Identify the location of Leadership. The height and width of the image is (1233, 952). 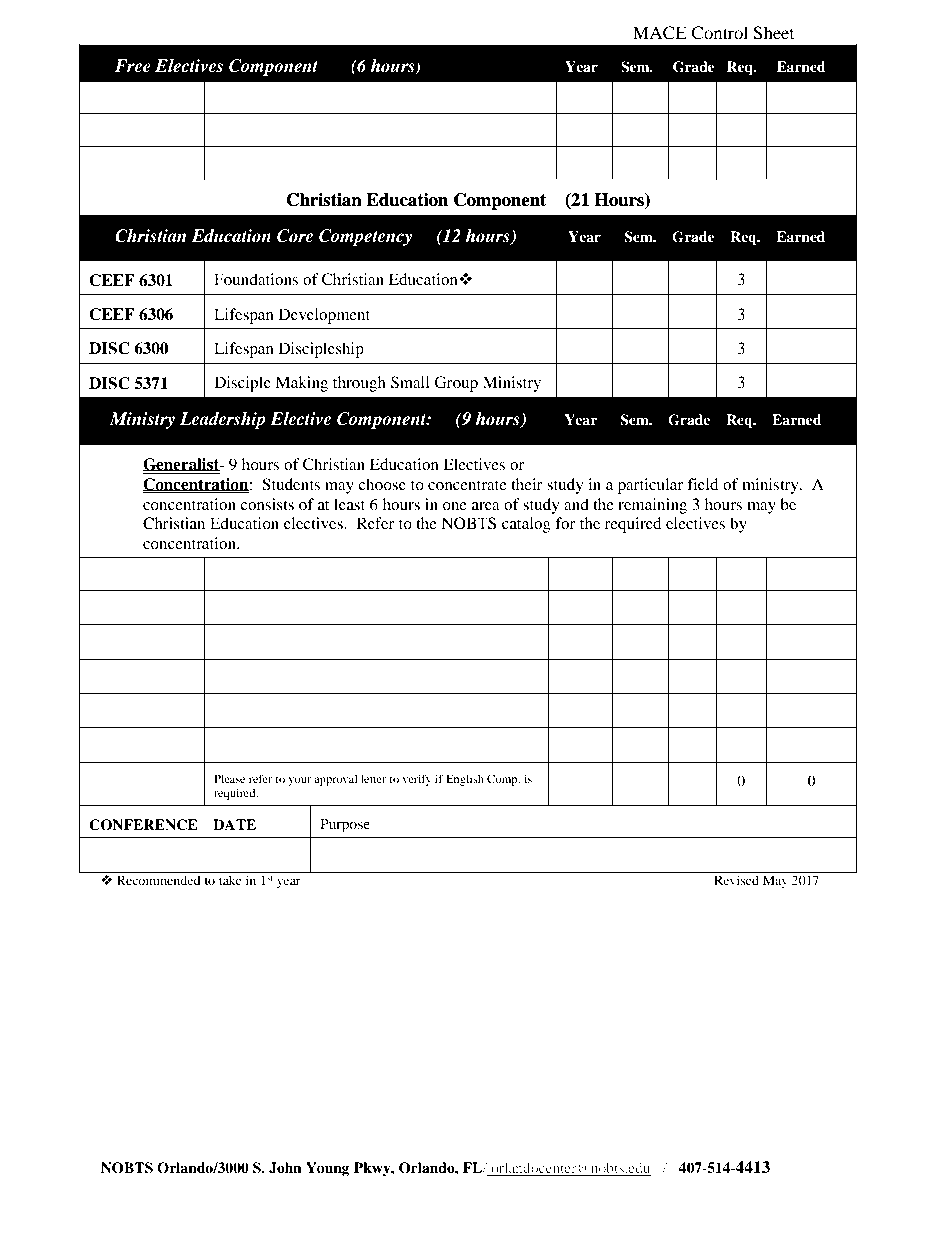
(223, 420).
